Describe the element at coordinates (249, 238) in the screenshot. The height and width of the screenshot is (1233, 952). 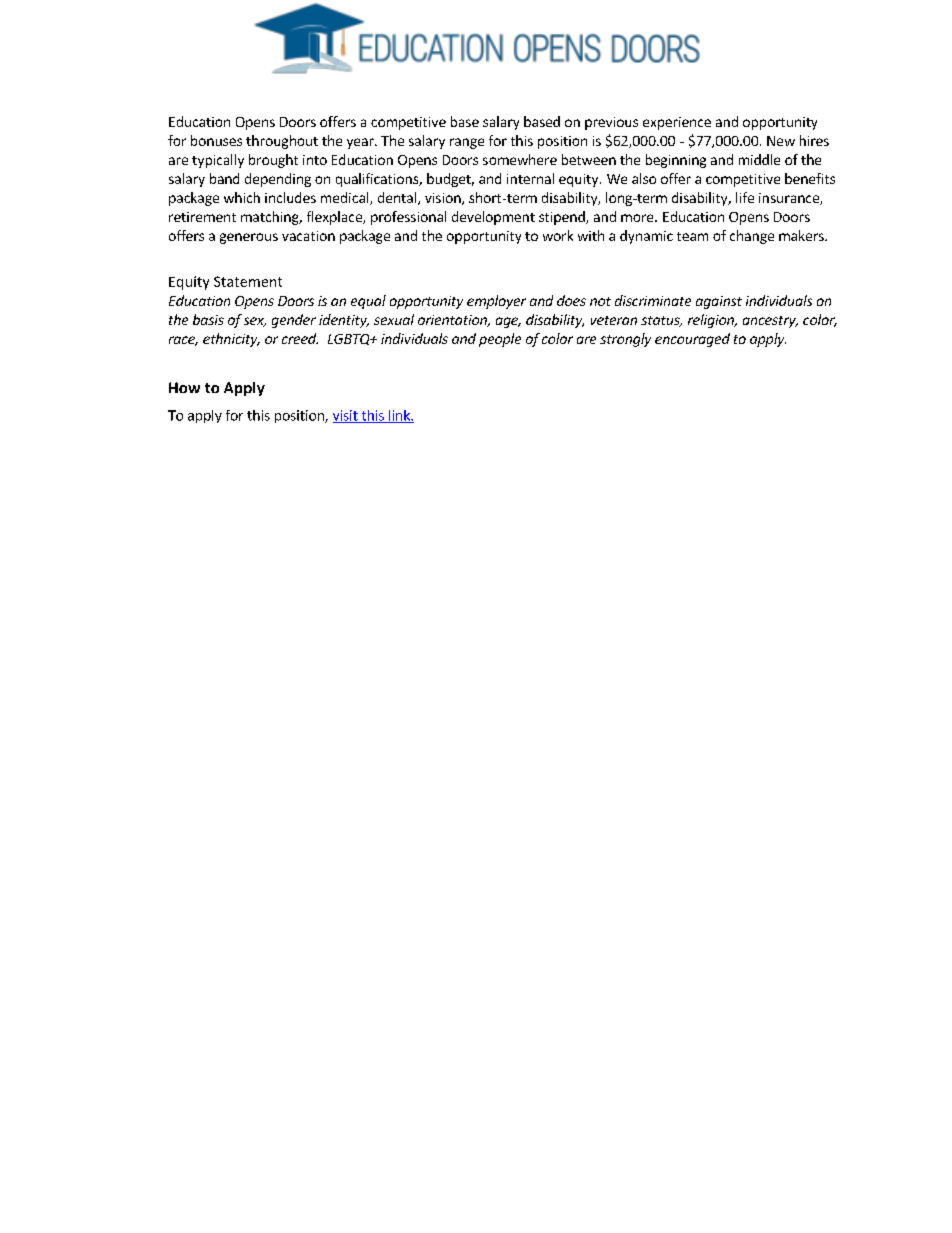
I see `generous` at that location.
